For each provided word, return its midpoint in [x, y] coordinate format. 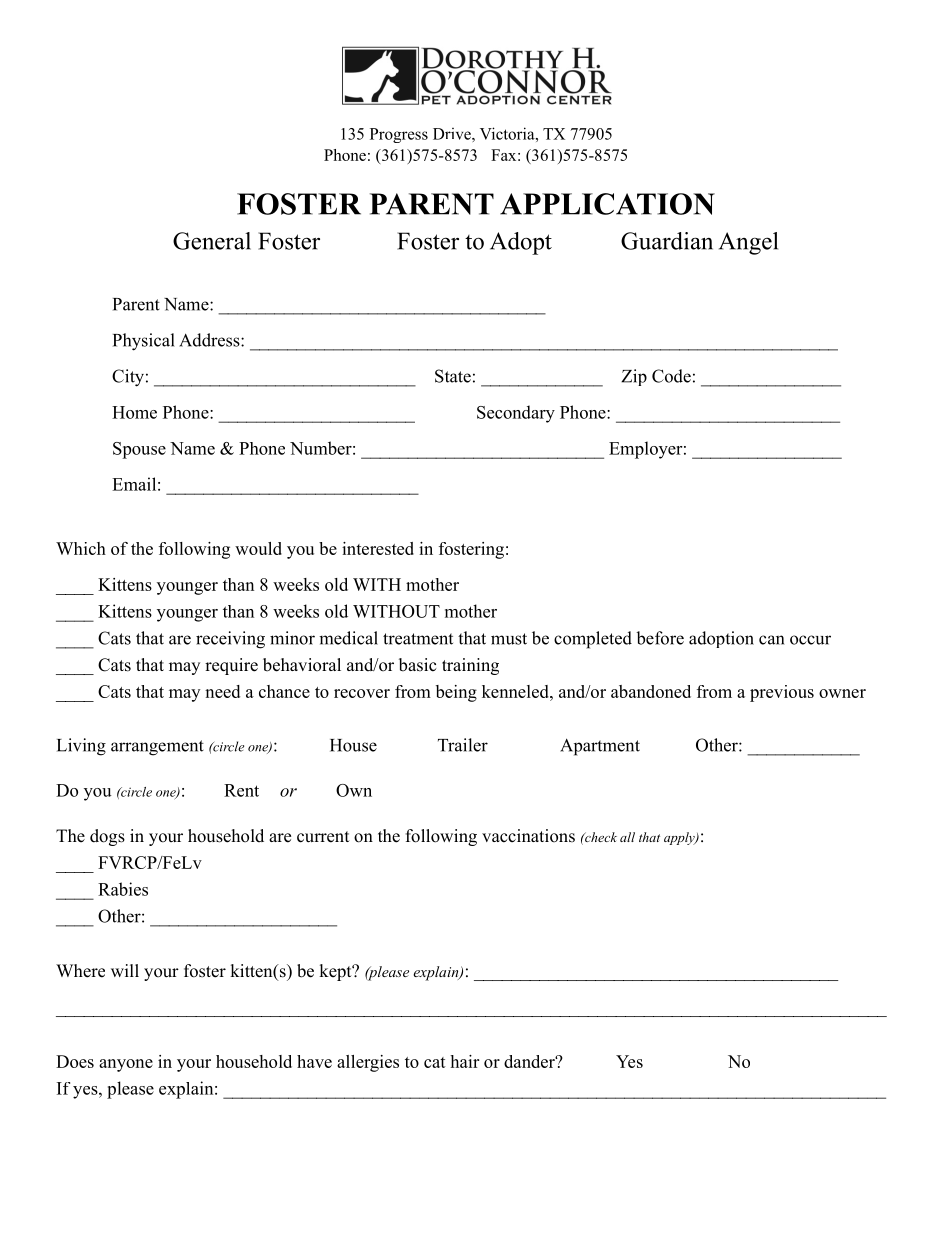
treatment [418, 639]
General [212, 241]
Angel [748, 243]
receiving [230, 640]
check [600, 837]
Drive [453, 134]
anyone [126, 1065]
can [771, 640]
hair [464, 1061]
